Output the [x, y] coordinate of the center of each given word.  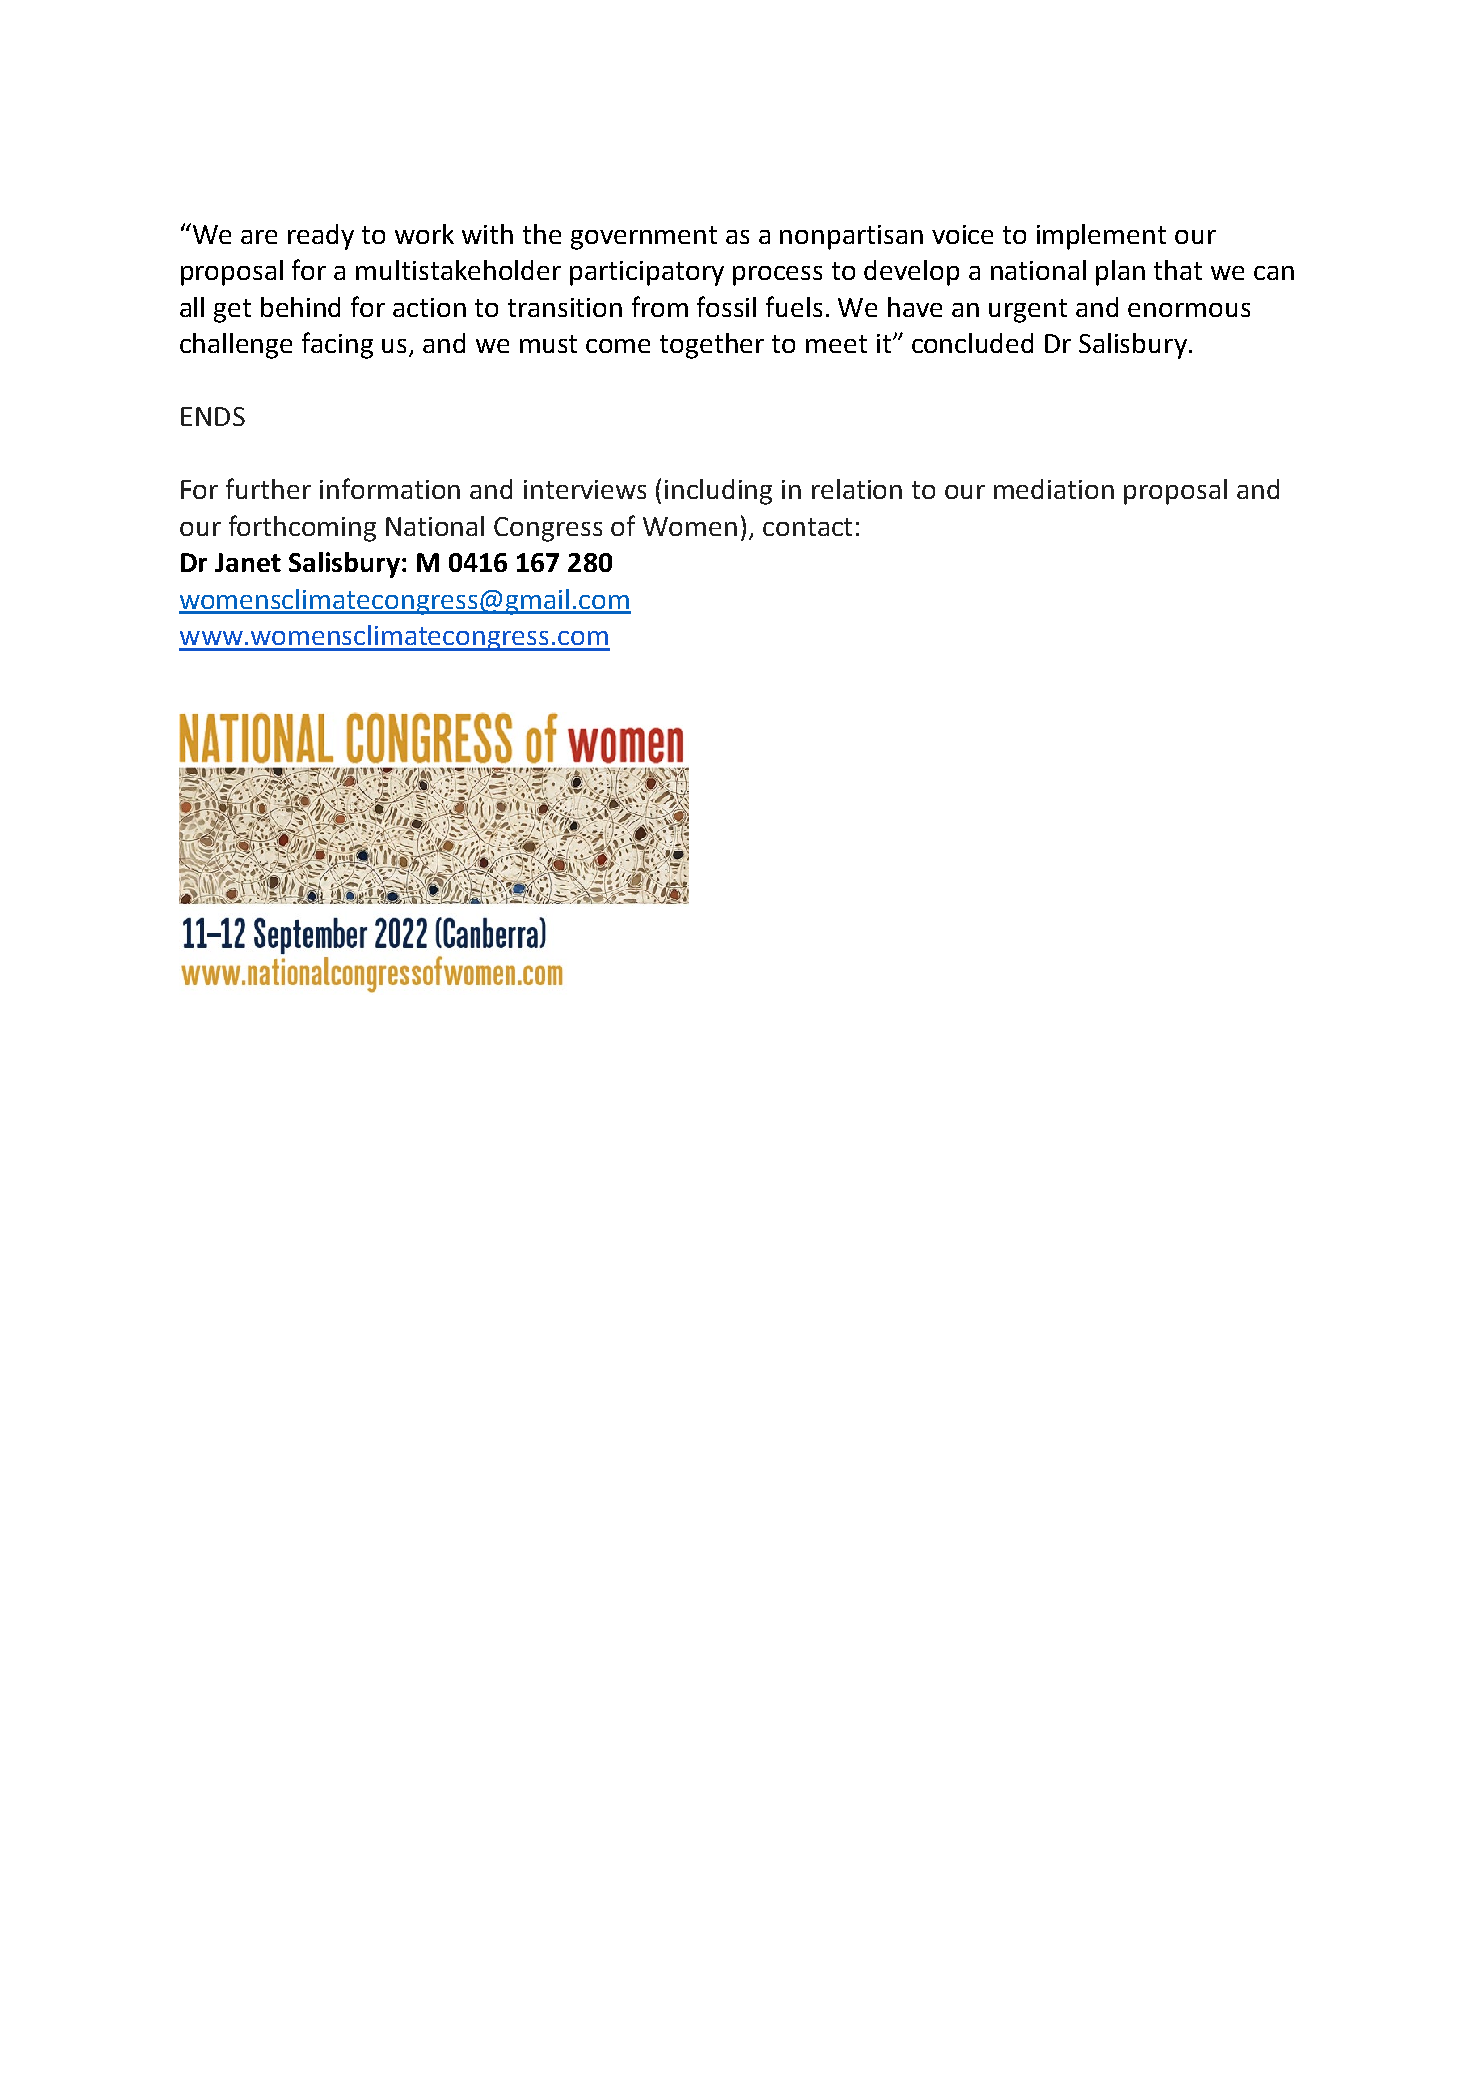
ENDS [213, 416]
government [644, 238]
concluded [972, 343]
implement [1101, 237]
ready [321, 237]
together [712, 346]
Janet [248, 562]
